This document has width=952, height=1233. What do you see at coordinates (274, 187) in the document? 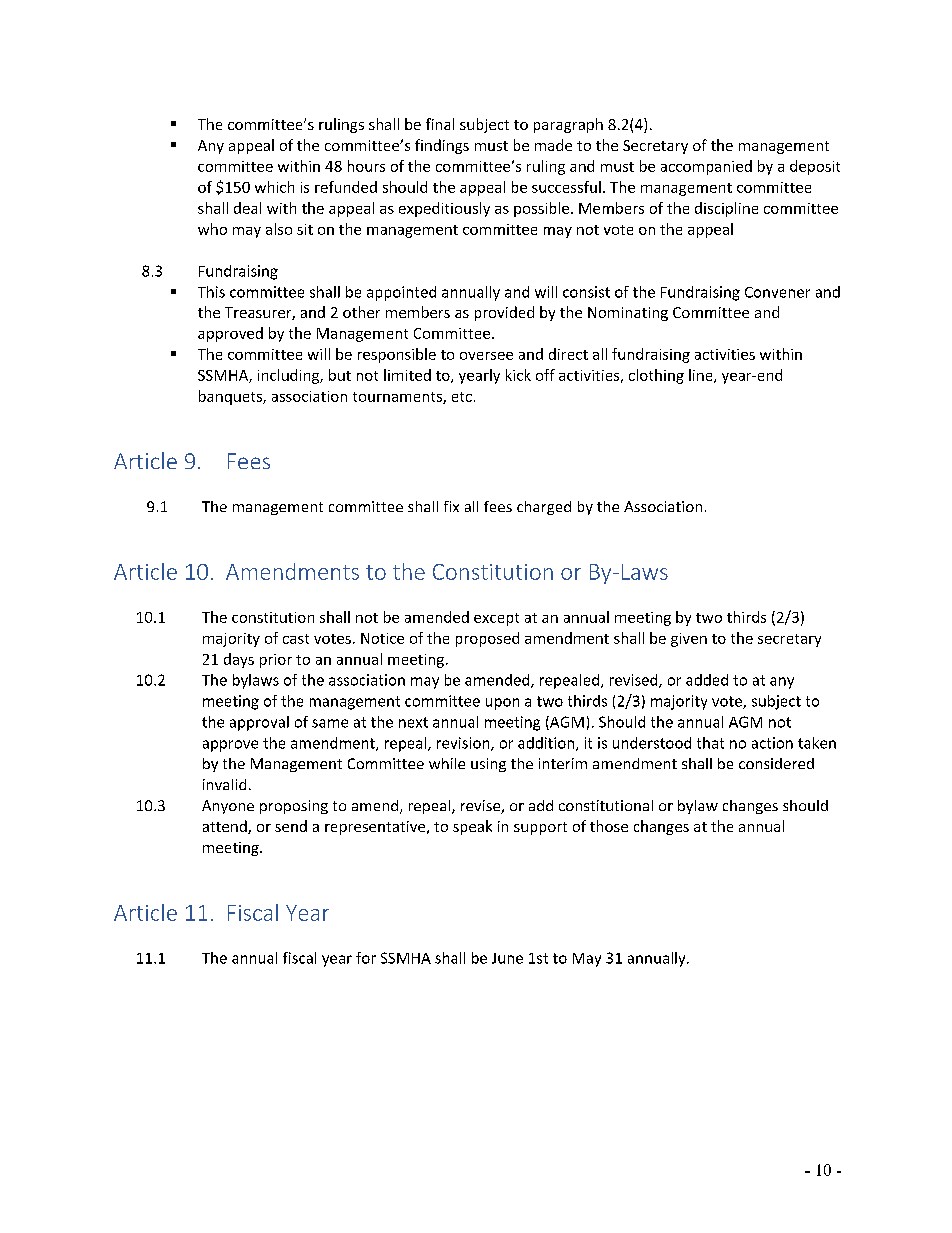
I see `which` at bounding box center [274, 187].
